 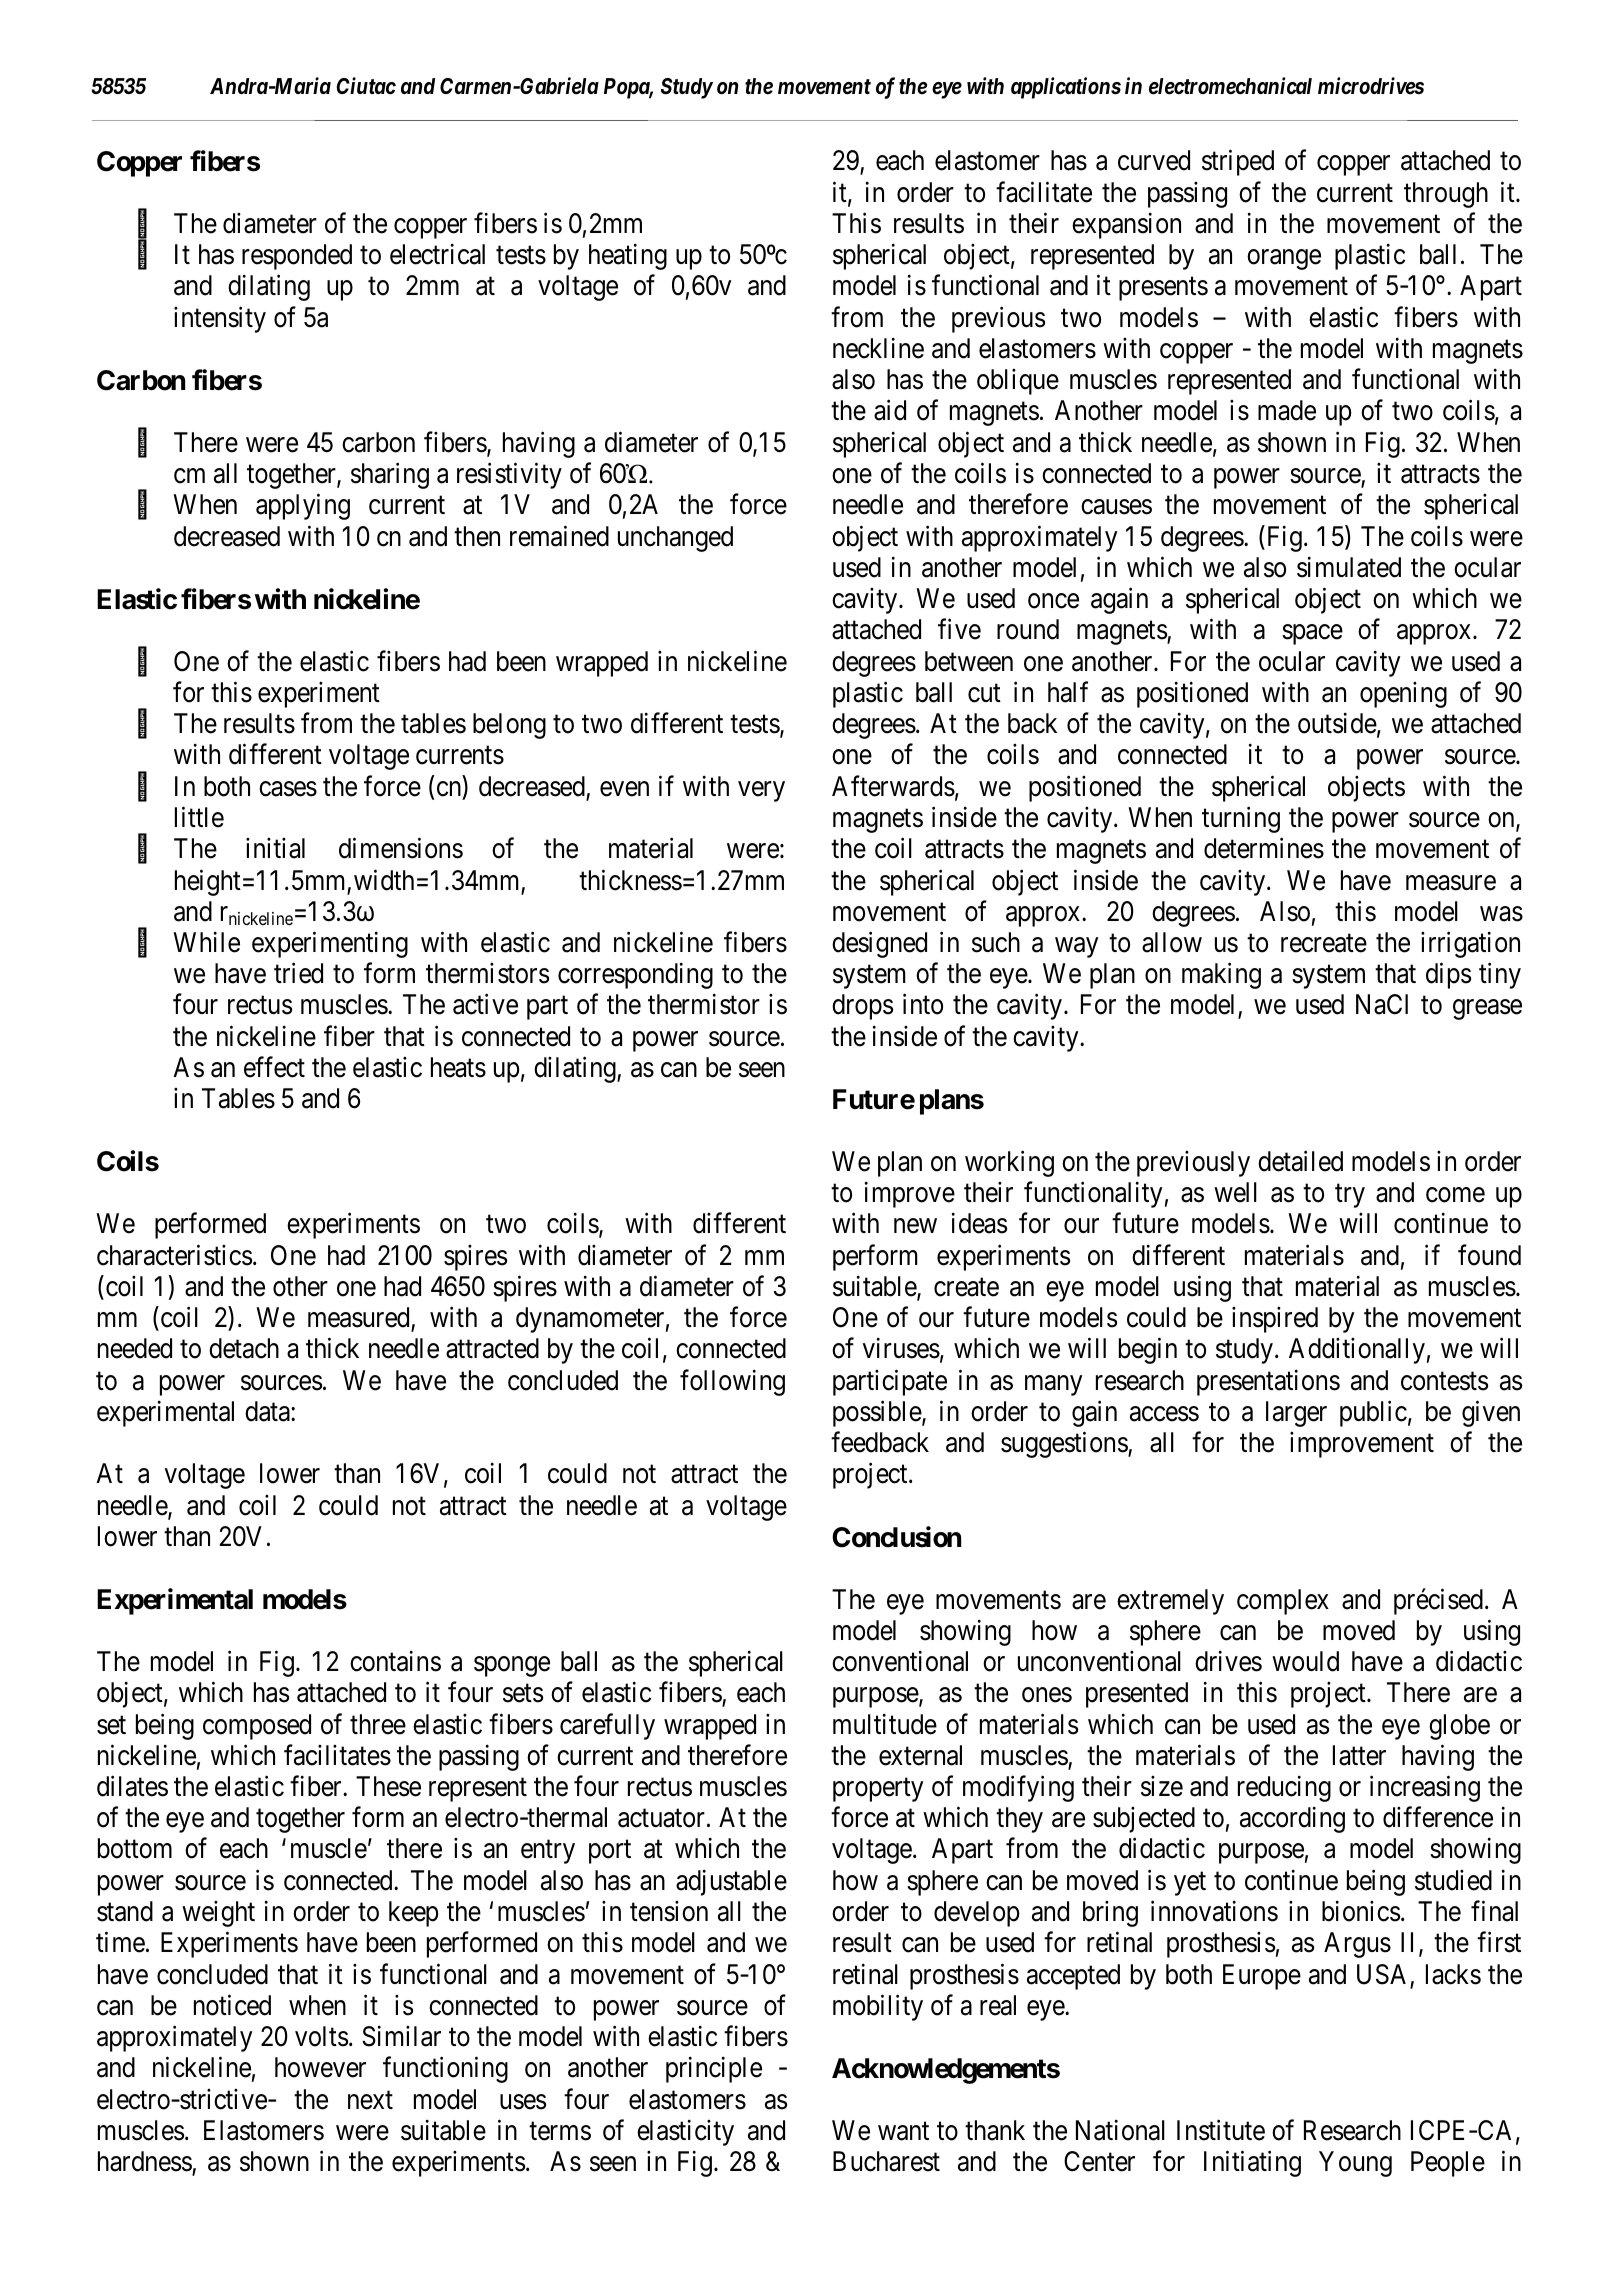 I want to click on very, so click(x=761, y=791).
